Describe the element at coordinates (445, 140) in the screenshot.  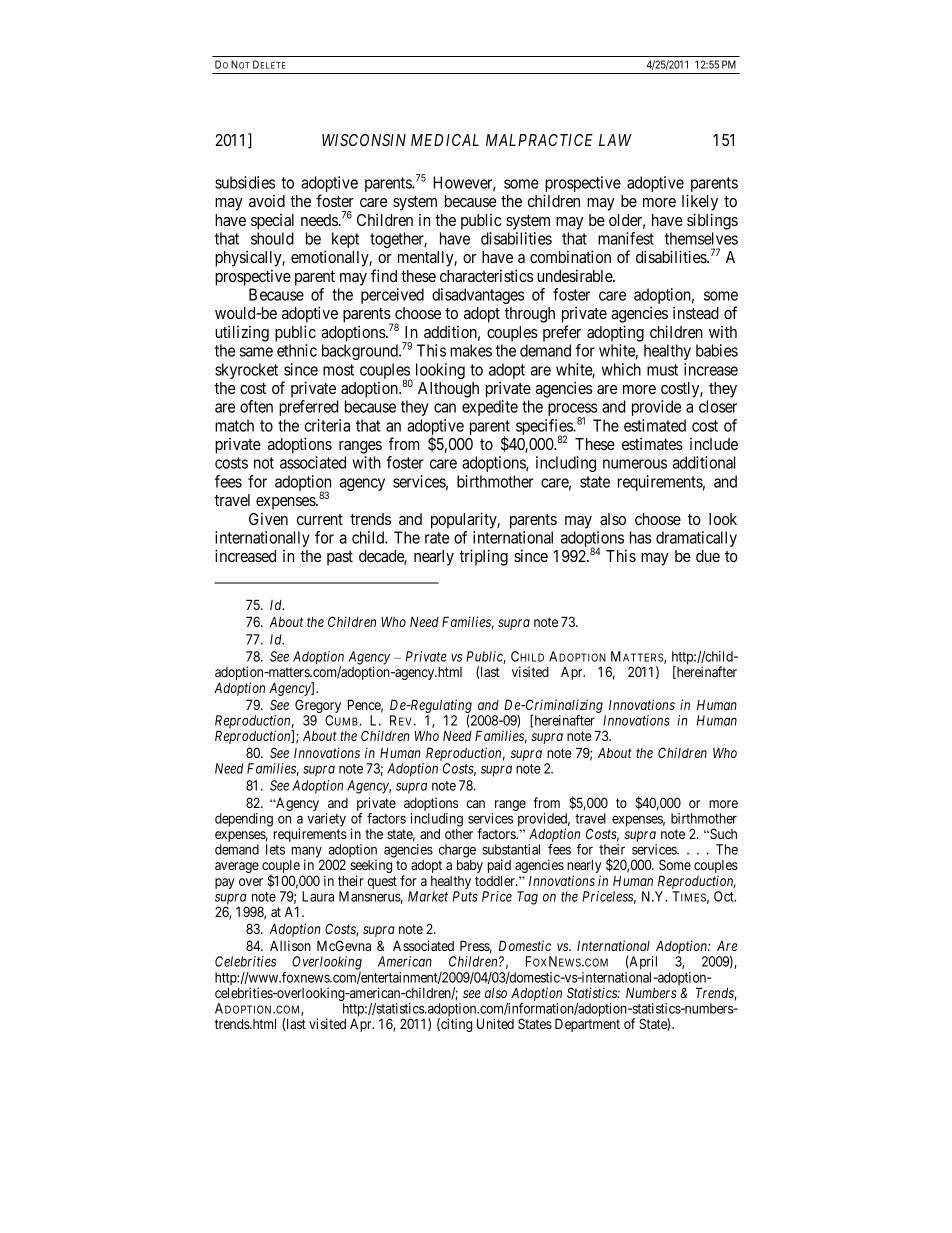
I see `MEDICAL` at that location.
